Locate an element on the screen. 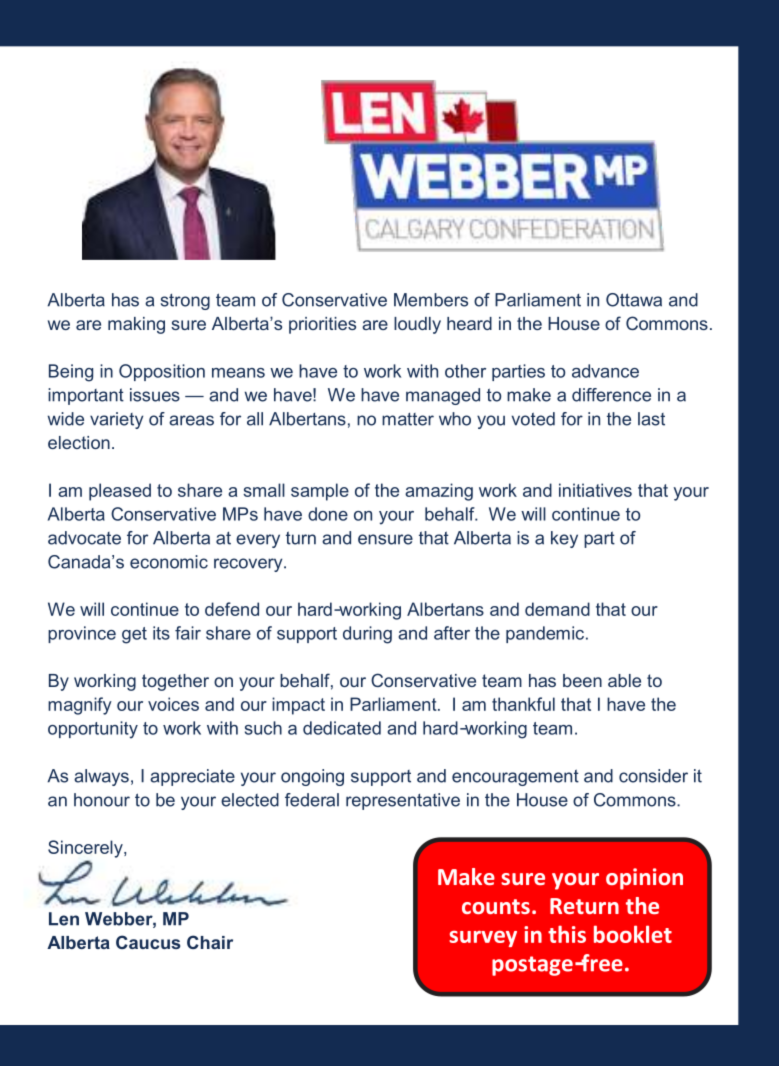 This screenshot has width=779, height=1066. its is located at coordinates (161, 633).
